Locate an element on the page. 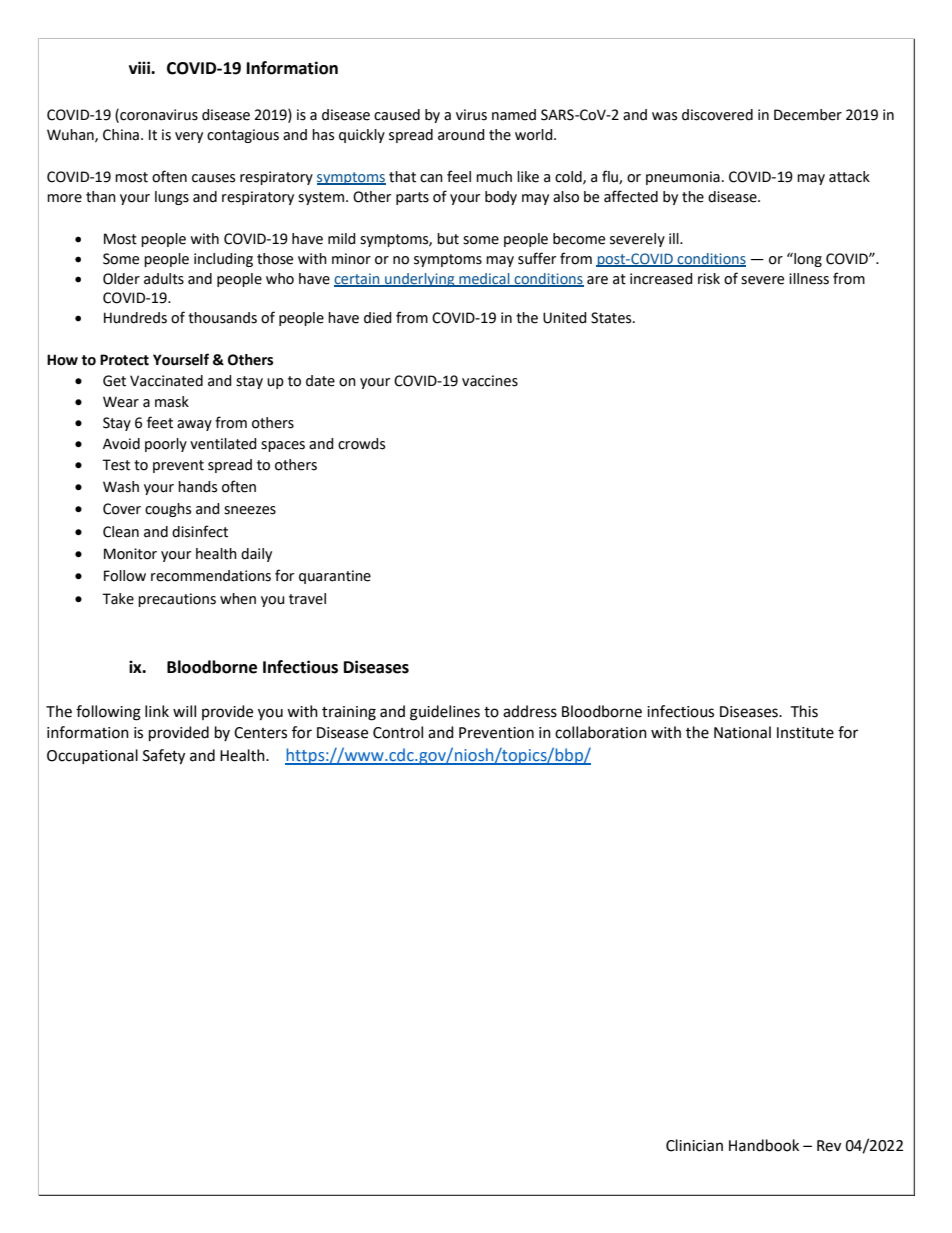 This document has height=1233, width=952. around is located at coordinates (461, 135).
